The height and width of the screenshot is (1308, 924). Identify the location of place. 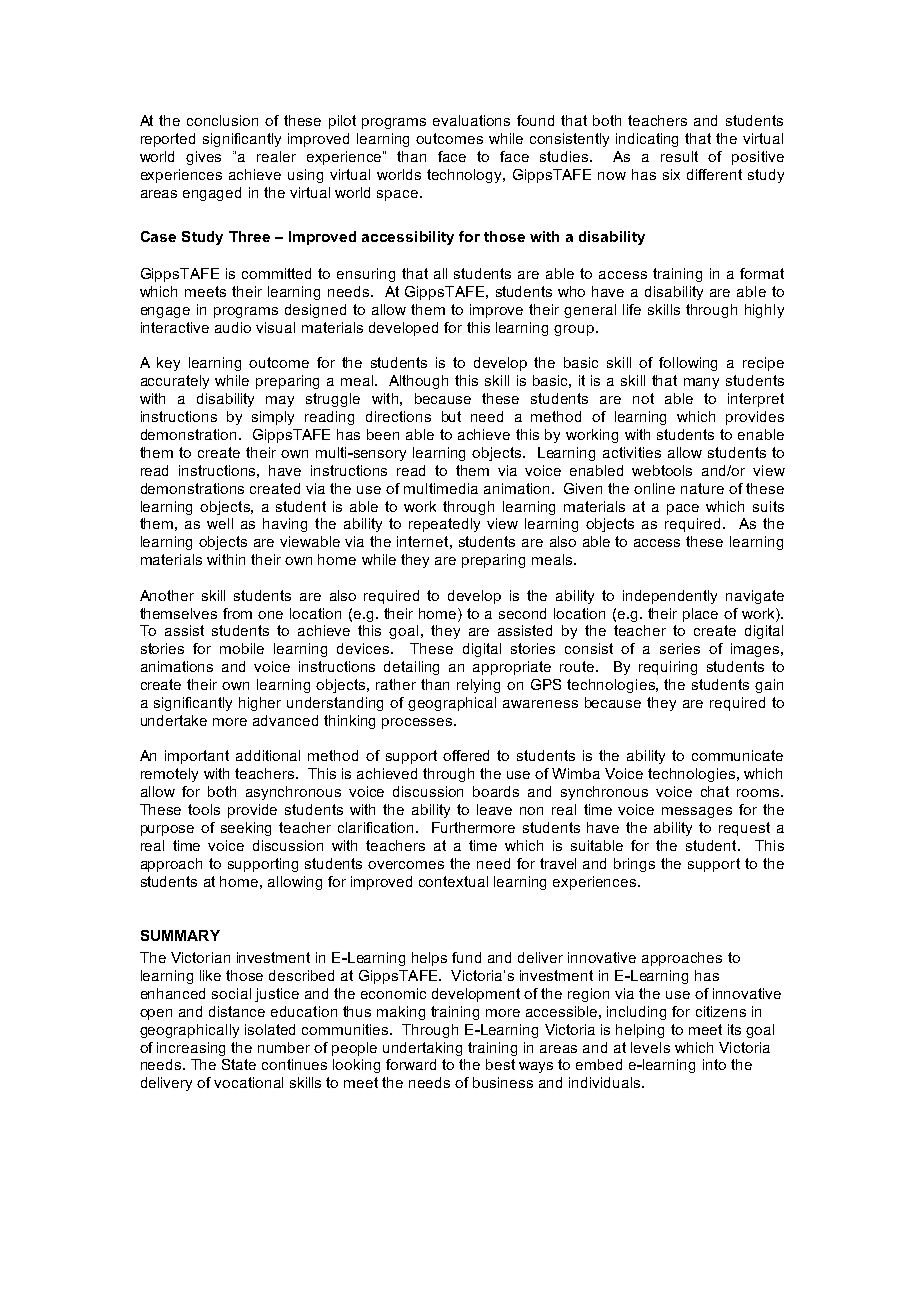
(700, 615).
